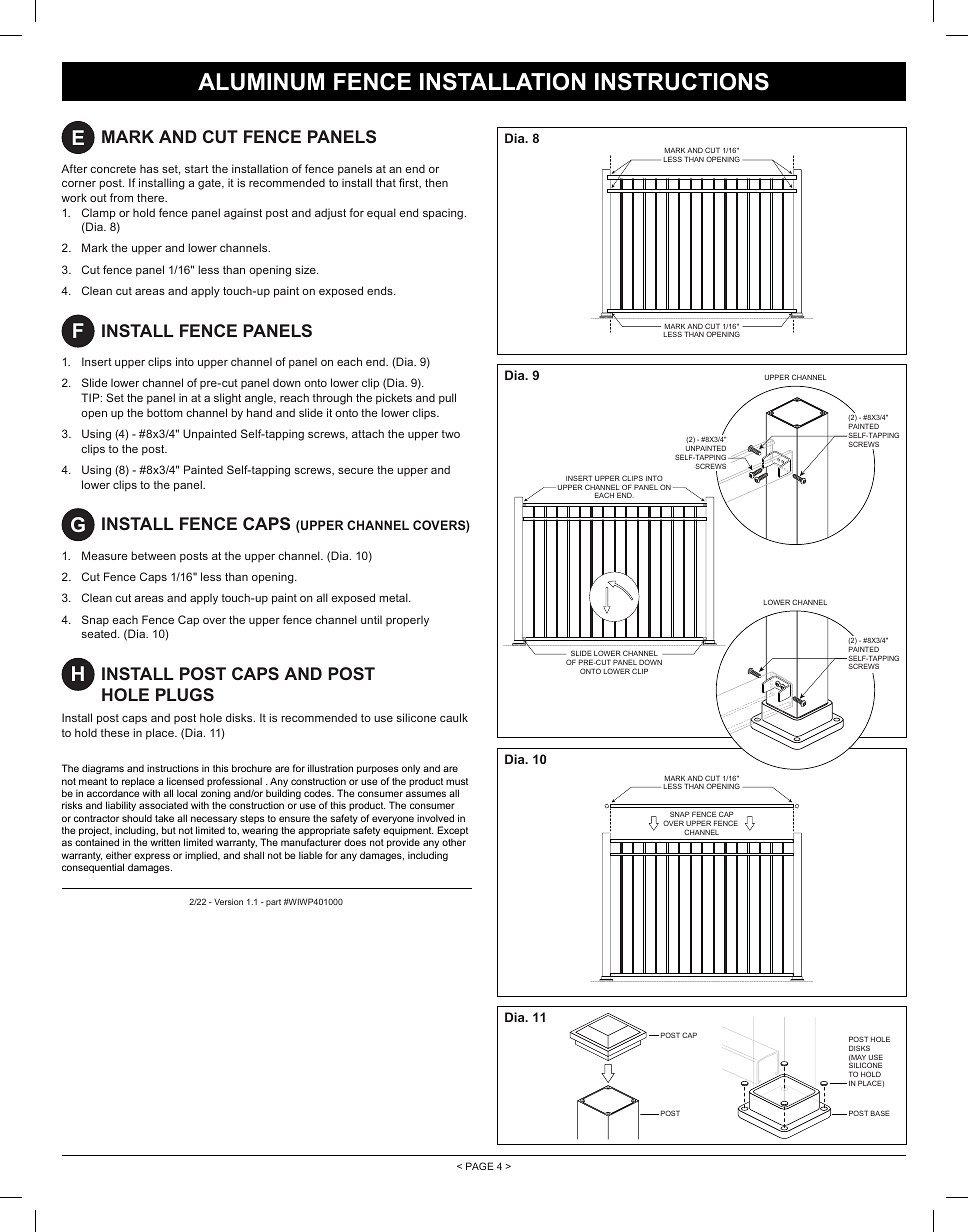 The width and height of the screenshot is (968, 1232). What do you see at coordinates (451, 434) in the screenshot?
I see `two` at bounding box center [451, 434].
